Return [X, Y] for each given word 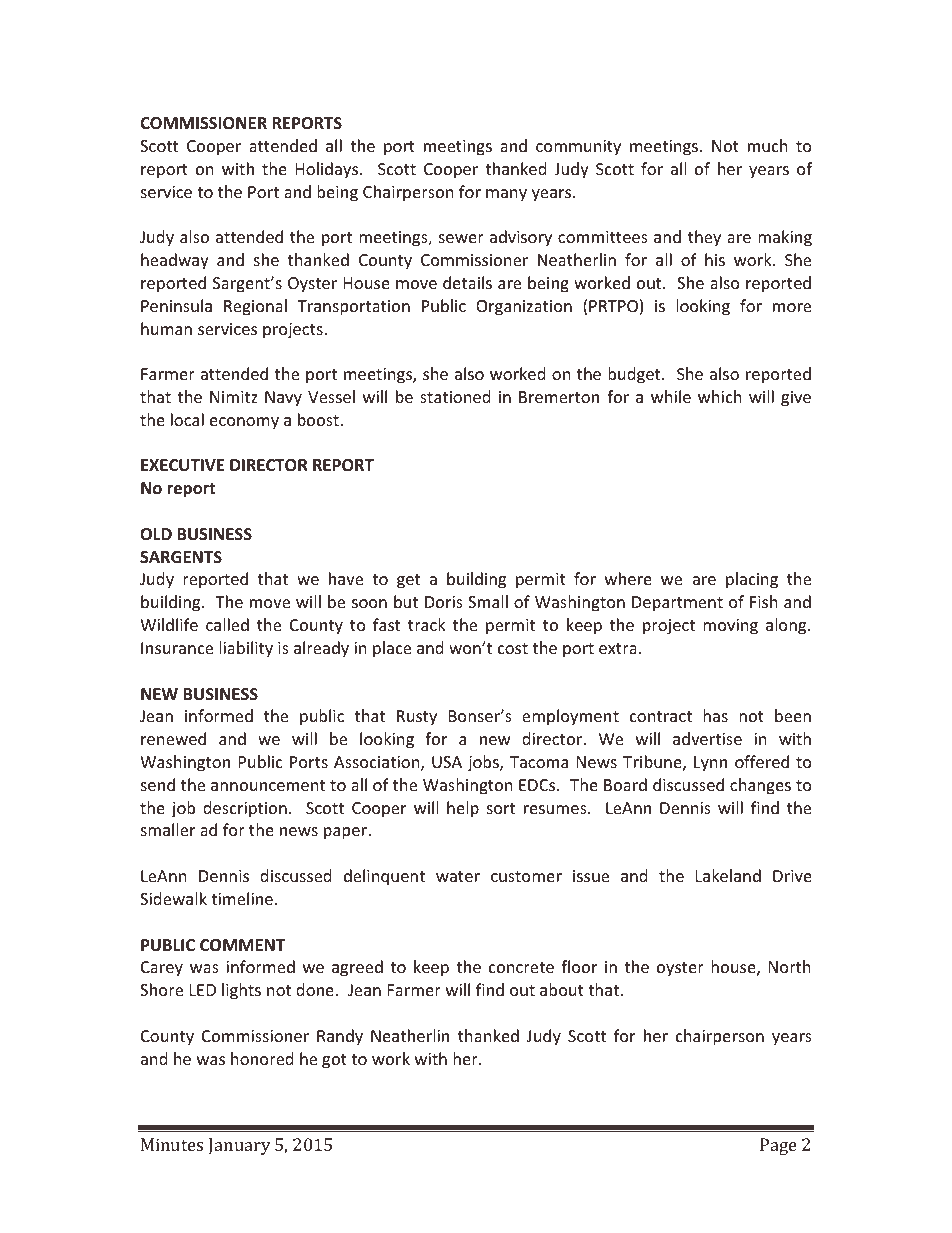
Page [778, 1146]
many [506, 195]
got [334, 1061]
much [768, 145]
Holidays [328, 170]
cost [513, 648]
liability [246, 649]
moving [730, 627]
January [239, 1146]
